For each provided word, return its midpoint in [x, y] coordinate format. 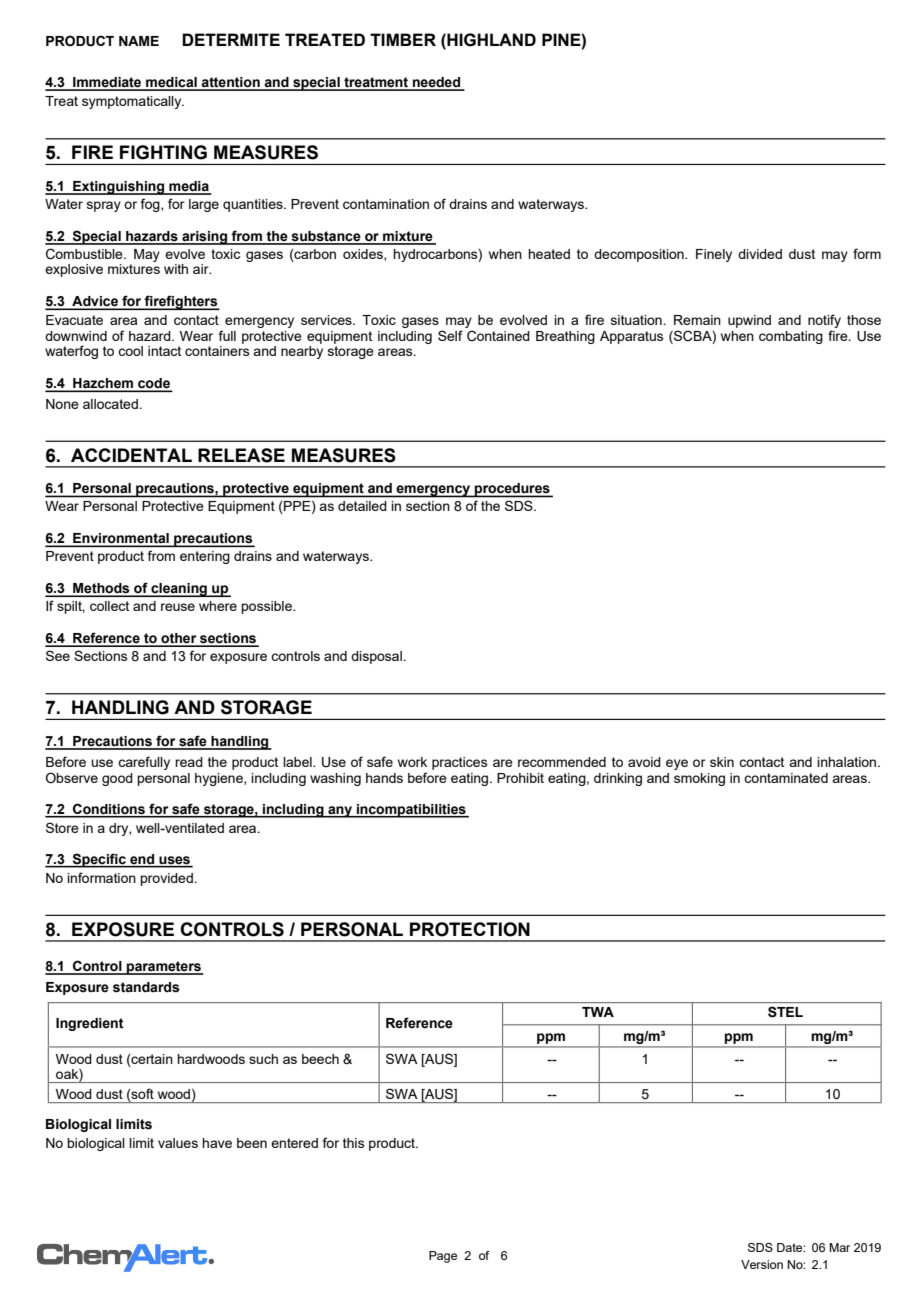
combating [791, 337]
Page [443, 1257]
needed [437, 83]
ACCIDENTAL [131, 455]
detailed [362, 506]
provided [167, 879]
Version [762, 1264]
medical [171, 83]
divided [760, 254]
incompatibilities [411, 811]
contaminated [786, 778]
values [178, 1143]
